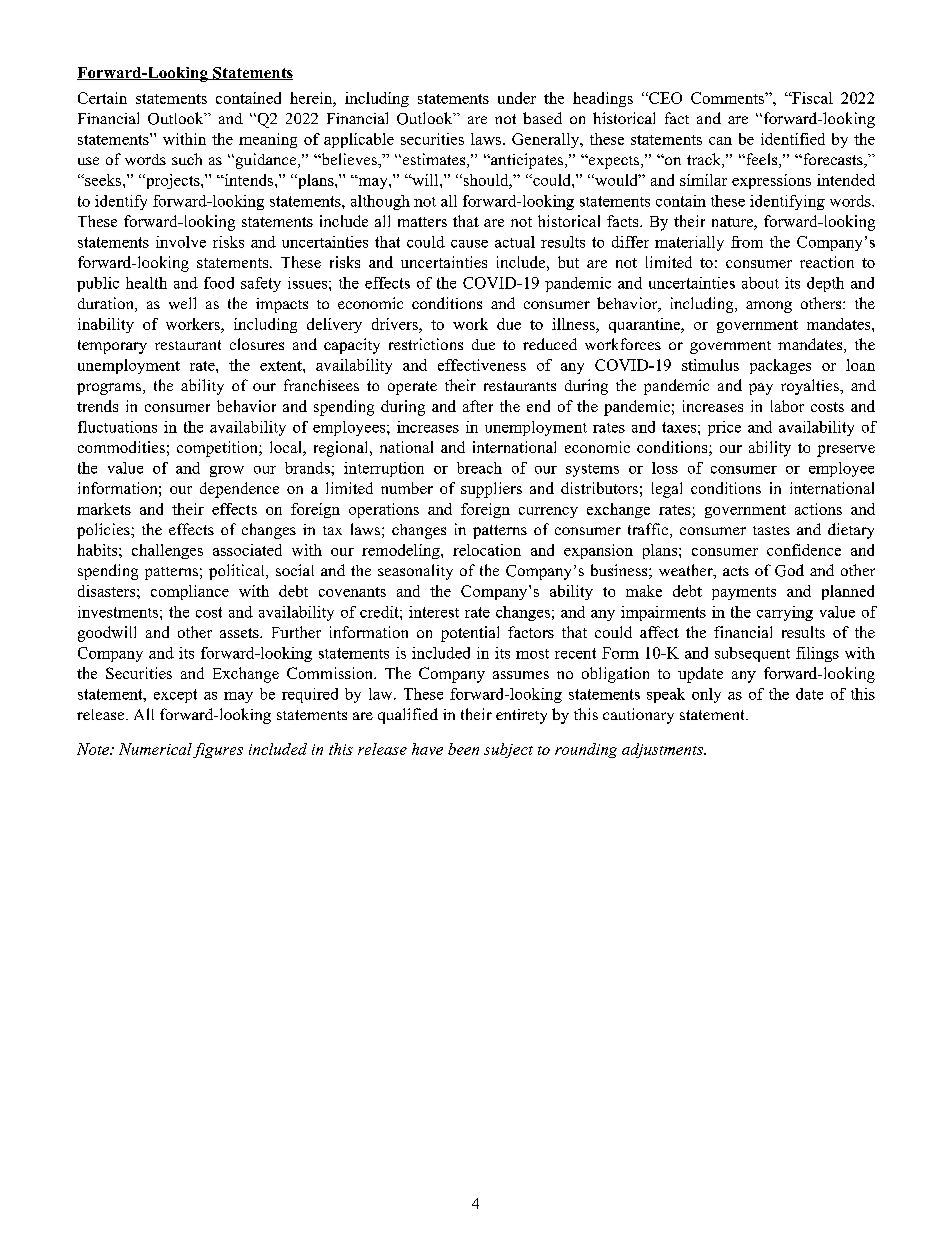  Describe the element at coordinates (769, 307) in the screenshot. I see `among` at that location.
